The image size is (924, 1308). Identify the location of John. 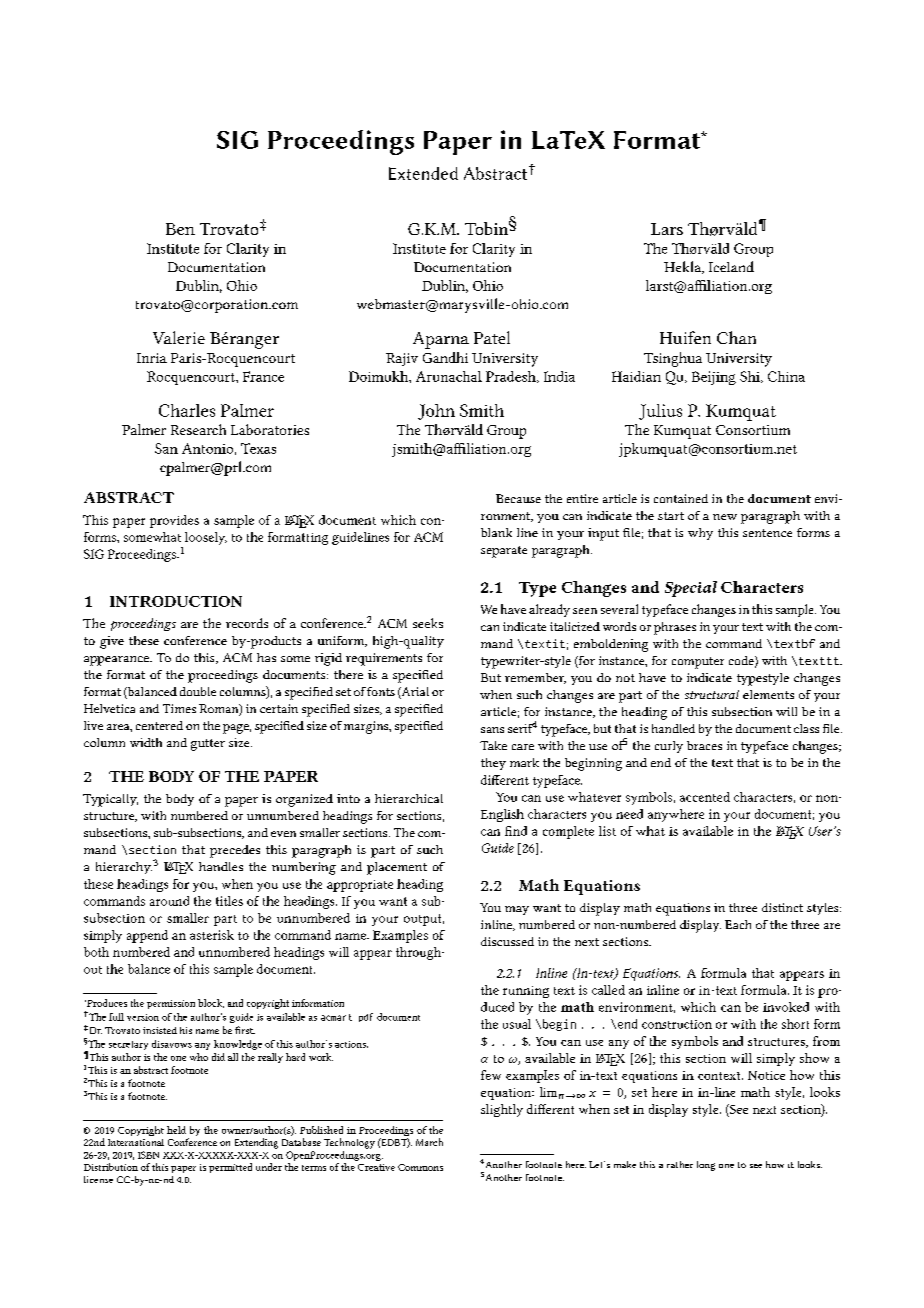
(436, 412).
